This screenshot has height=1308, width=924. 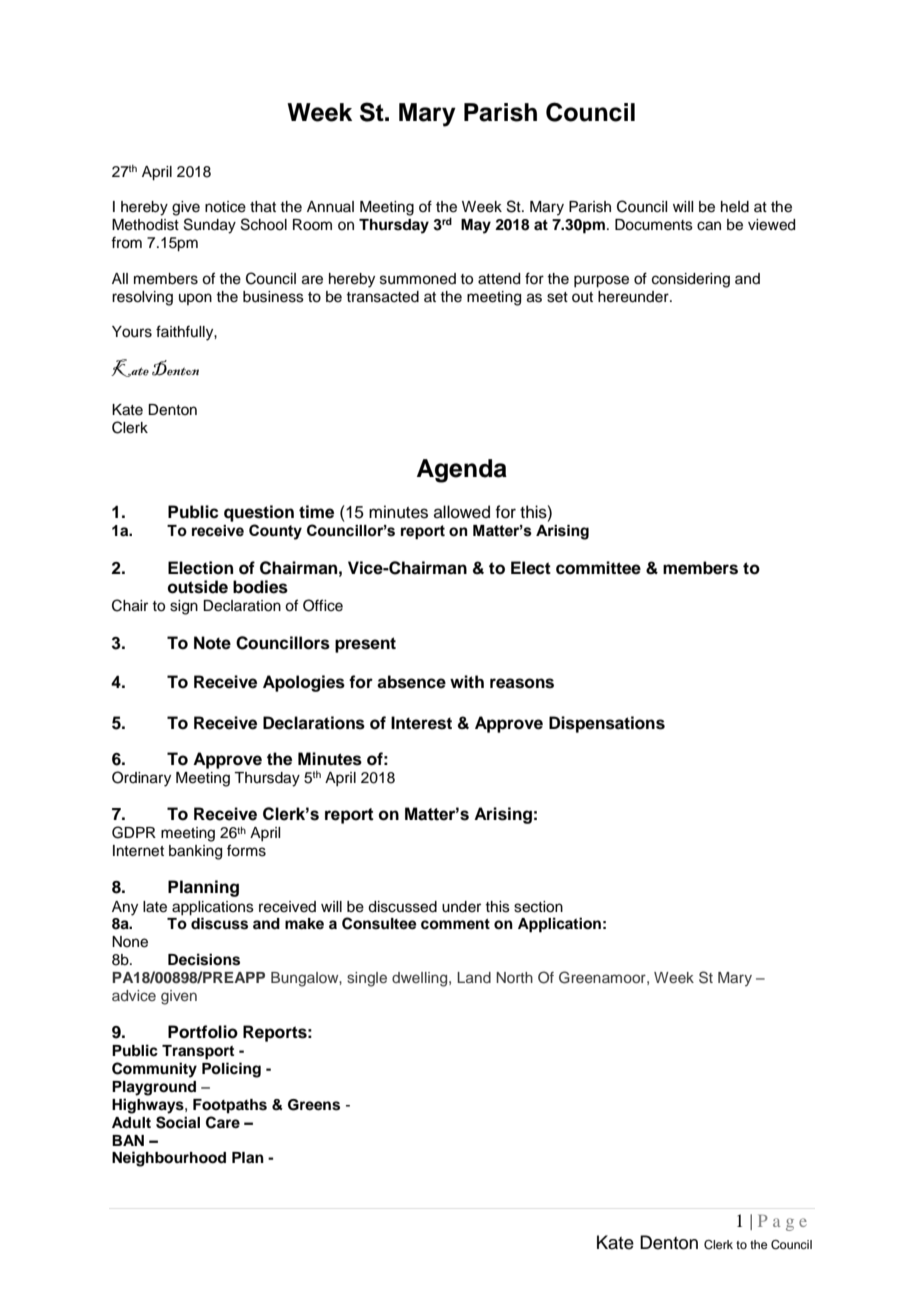 I want to click on May, so click(x=476, y=226).
